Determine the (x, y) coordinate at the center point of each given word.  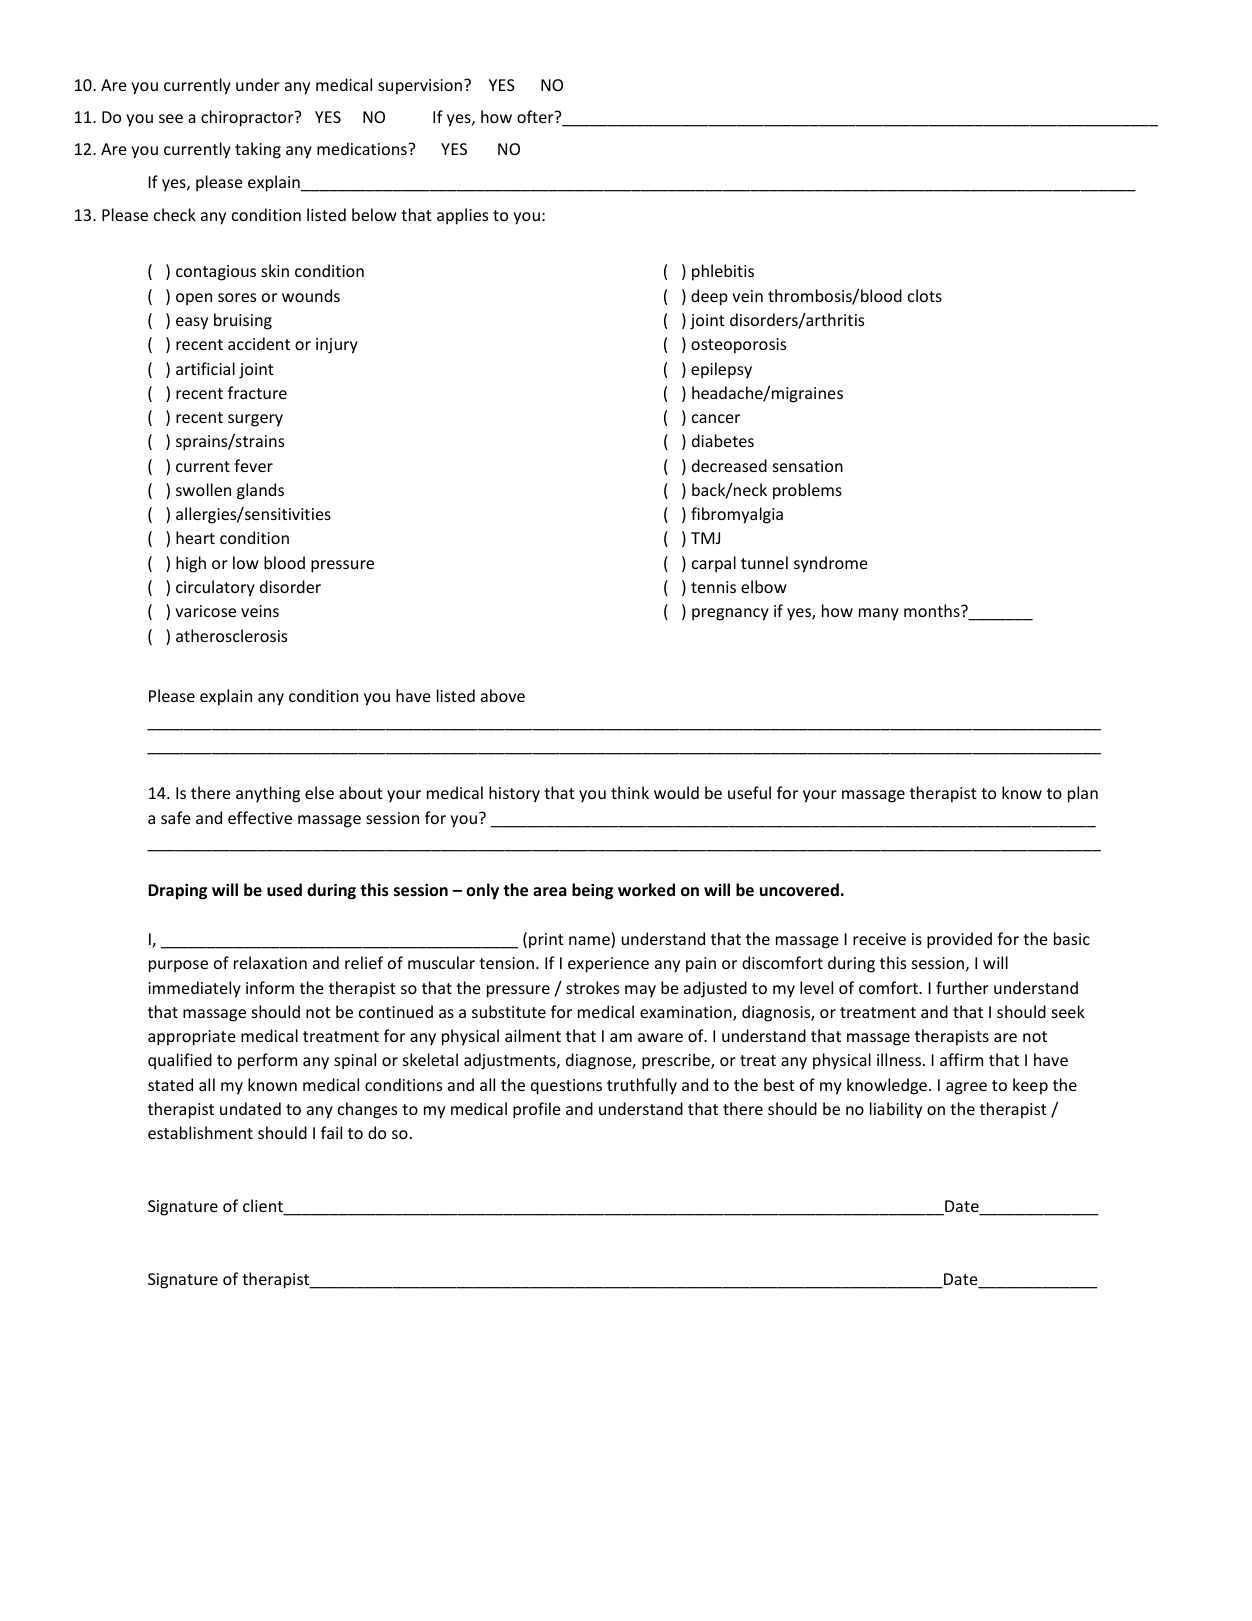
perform (267, 1061)
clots (925, 295)
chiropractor (248, 118)
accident (259, 343)
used (284, 889)
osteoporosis (738, 346)
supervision (420, 87)
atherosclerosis (231, 635)
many (879, 614)
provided (959, 940)
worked (646, 889)
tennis (713, 587)
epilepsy (721, 370)
